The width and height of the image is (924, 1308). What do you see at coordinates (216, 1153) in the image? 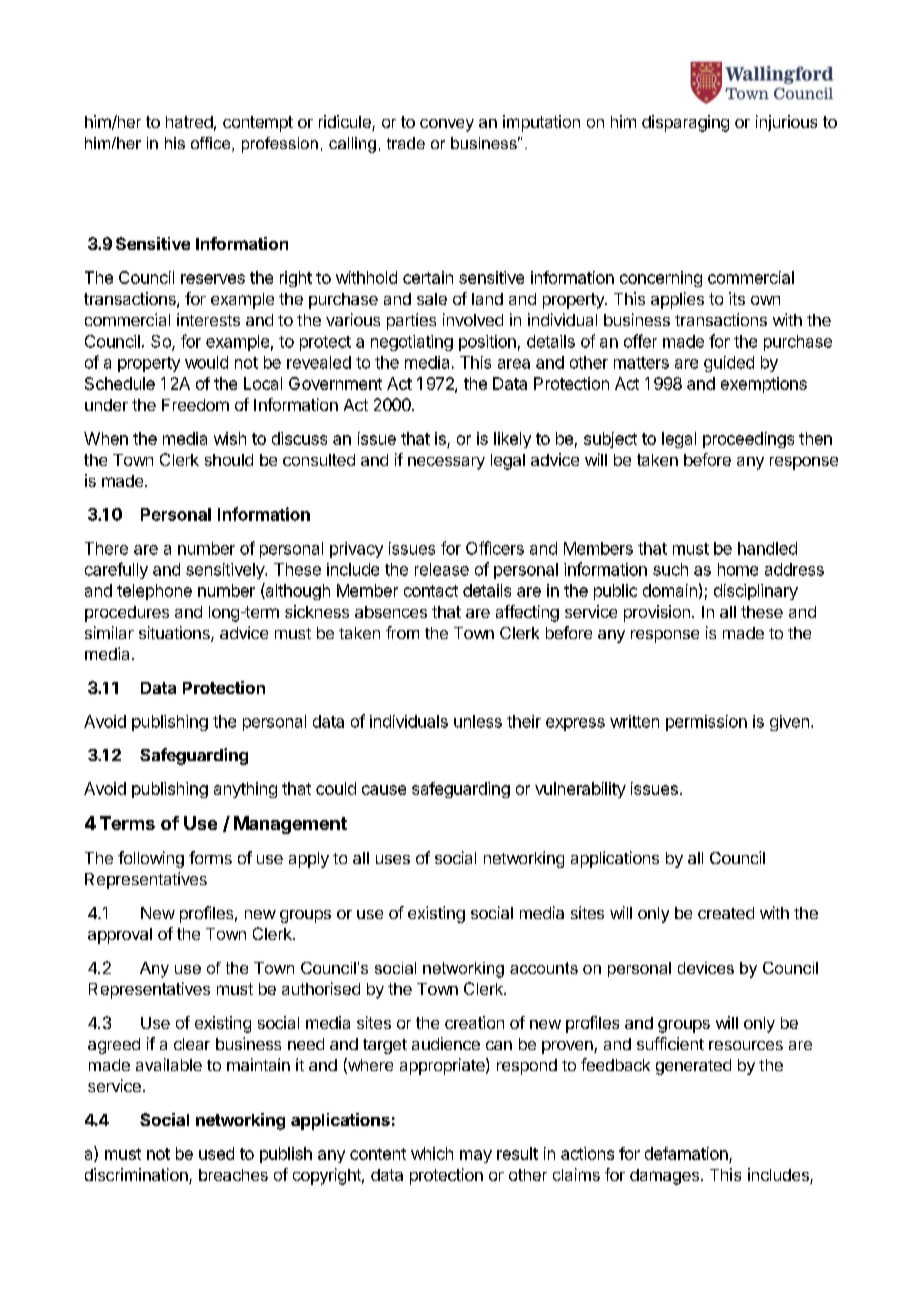
I see `used` at bounding box center [216, 1153].
